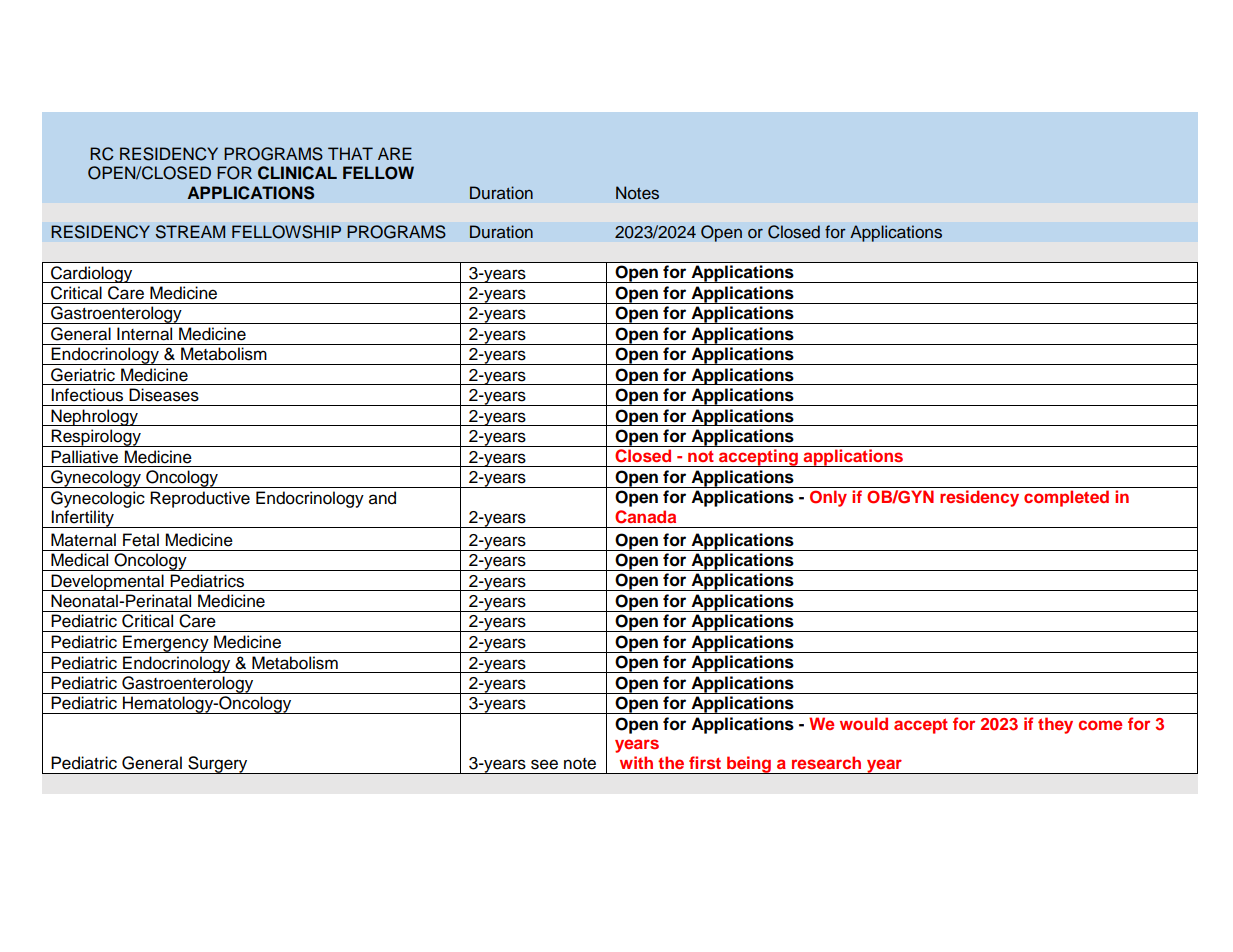 This screenshot has height=952, width=1233. I want to click on Fetal, so click(141, 540).
